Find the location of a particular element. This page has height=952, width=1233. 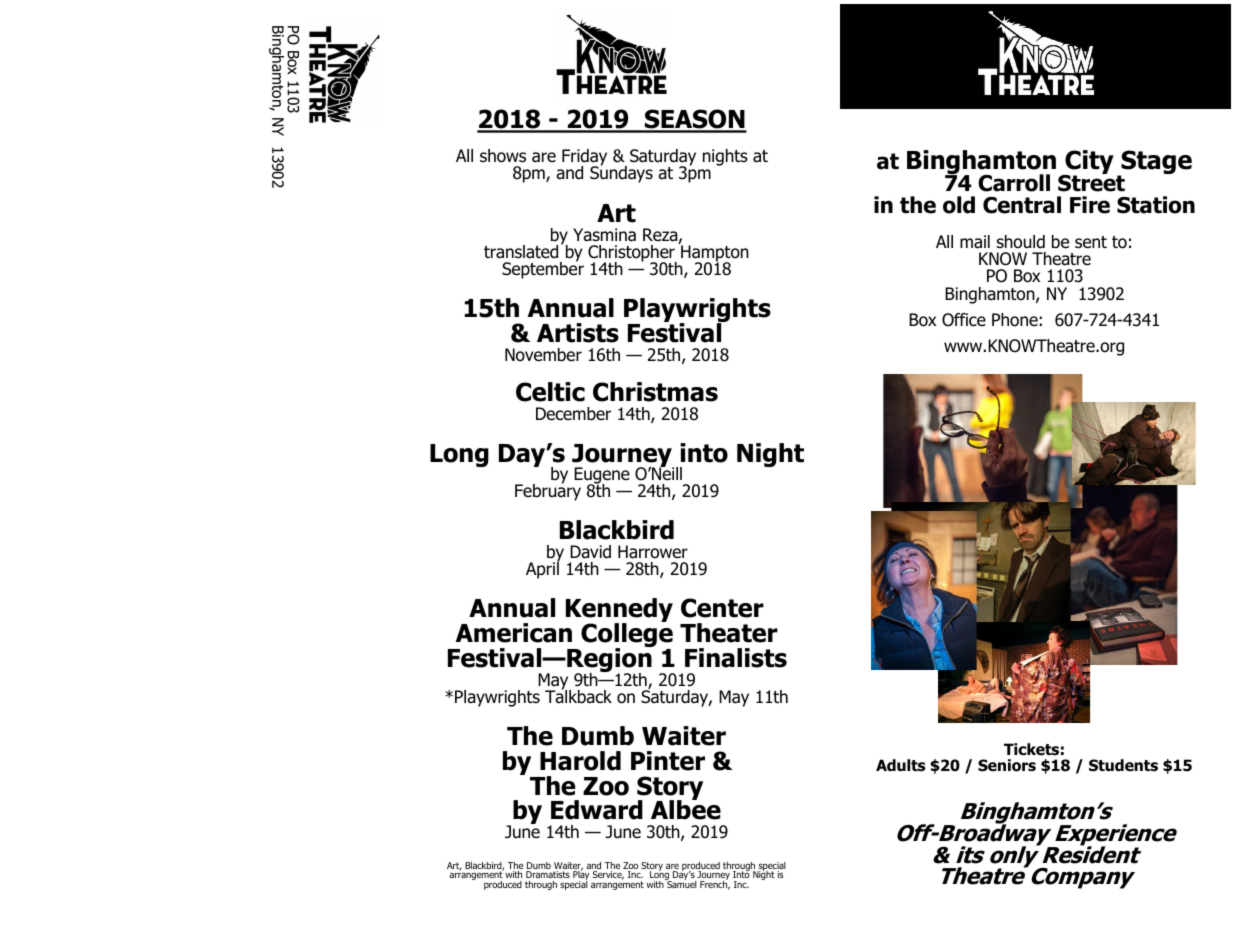

Office is located at coordinates (964, 320).
